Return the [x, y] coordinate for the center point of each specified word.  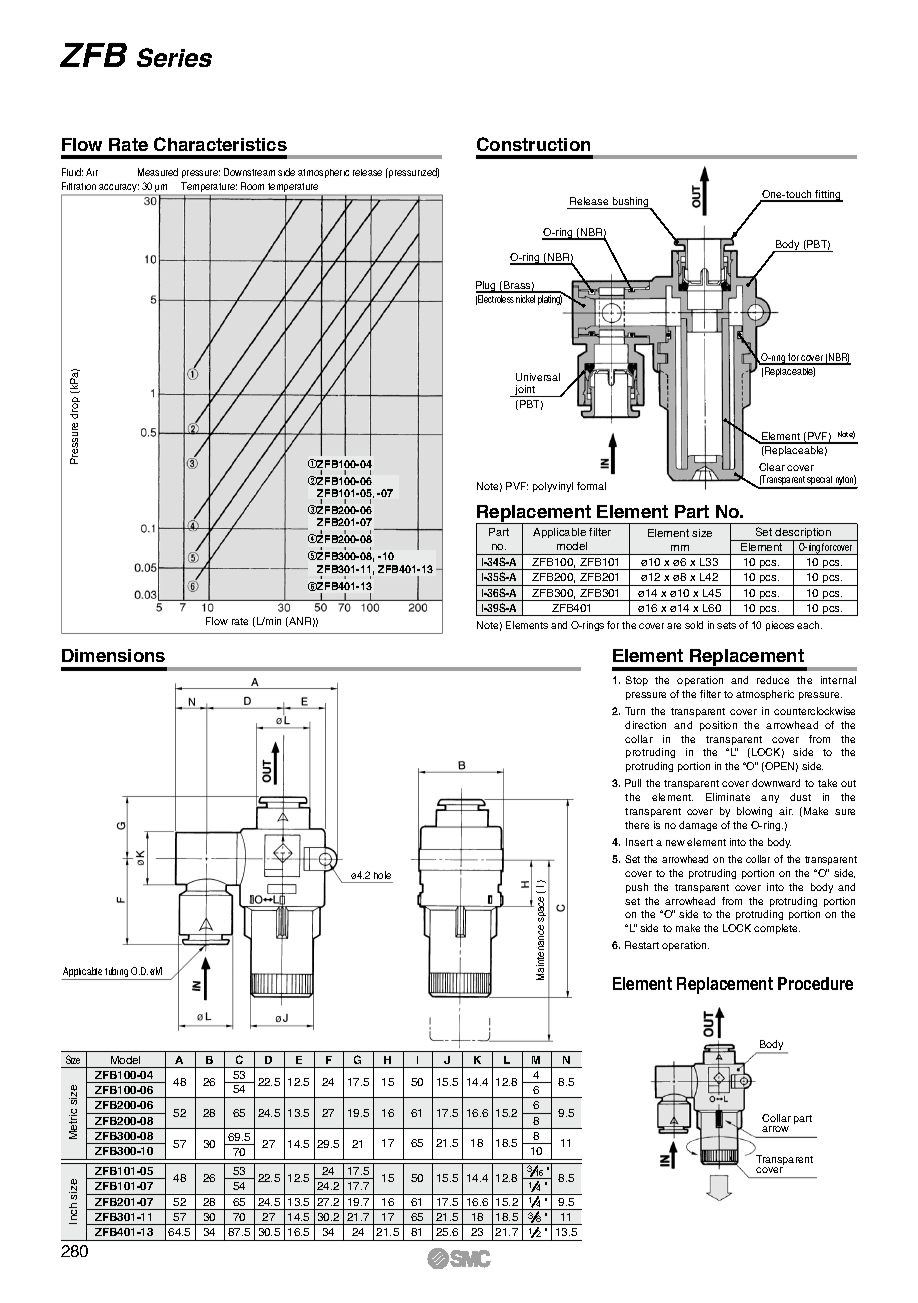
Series [174, 57]
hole [382, 877]
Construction [533, 144]
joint [525, 391]
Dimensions [113, 655]
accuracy [119, 189]
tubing [117, 973]
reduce [773, 680]
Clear [772, 467]
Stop [637, 681]
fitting [828, 196]
